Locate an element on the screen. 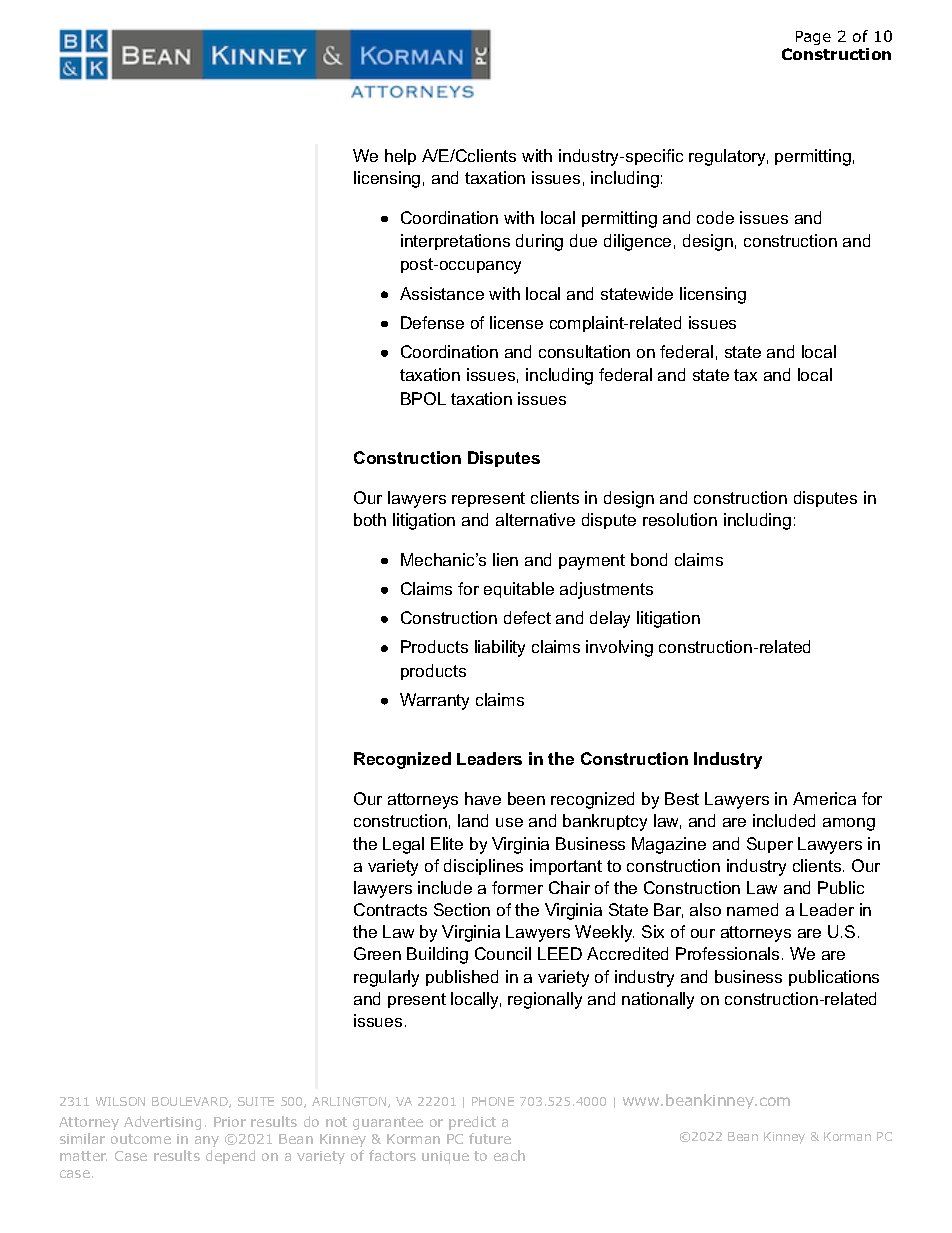 The image size is (952, 1233). liability is located at coordinates (500, 648).
